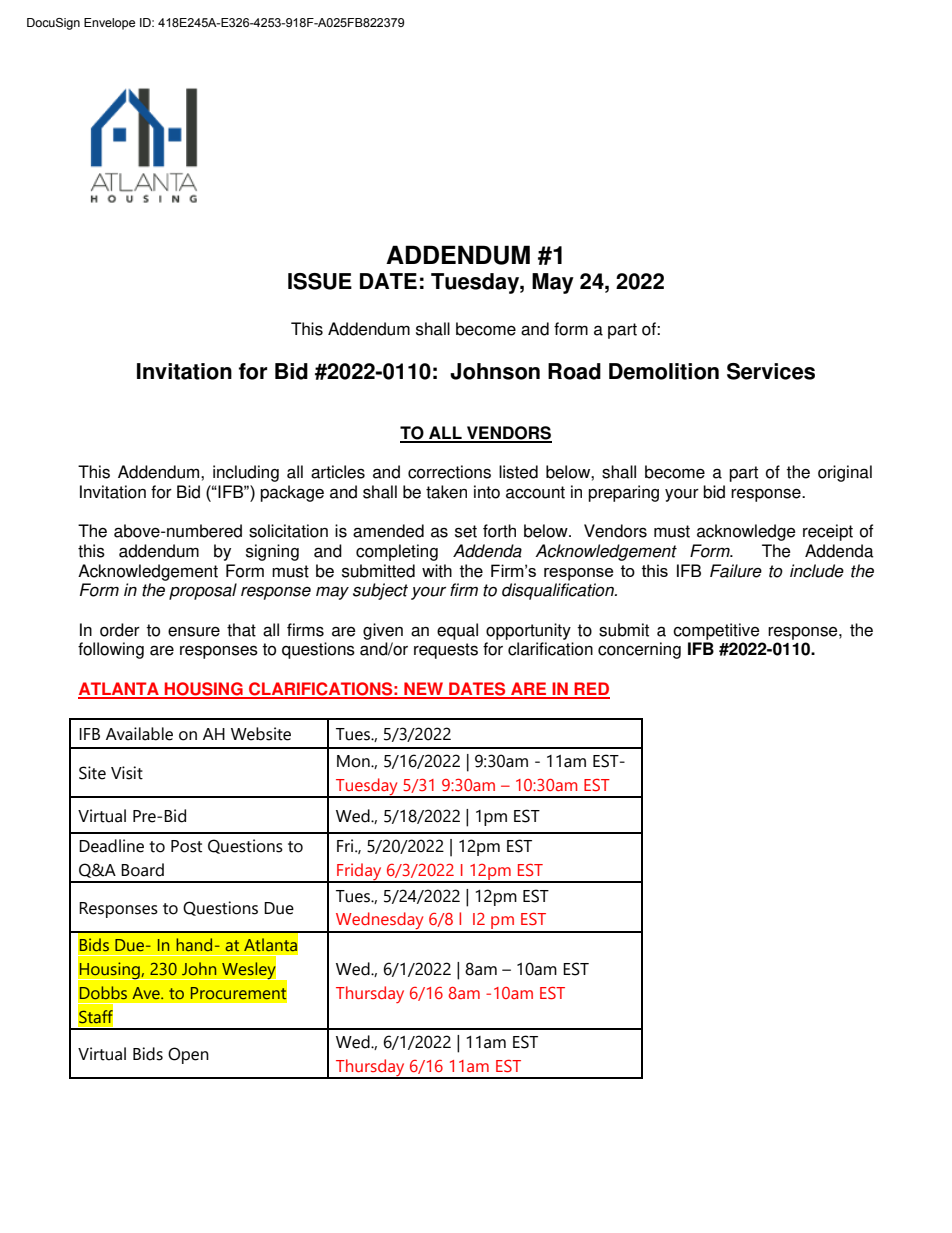 Image resolution: width=952 pixels, height=1233 pixels. What do you see at coordinates (771, 371) in the screenshot?
I see `Services` at bounding box center [771, 371].
